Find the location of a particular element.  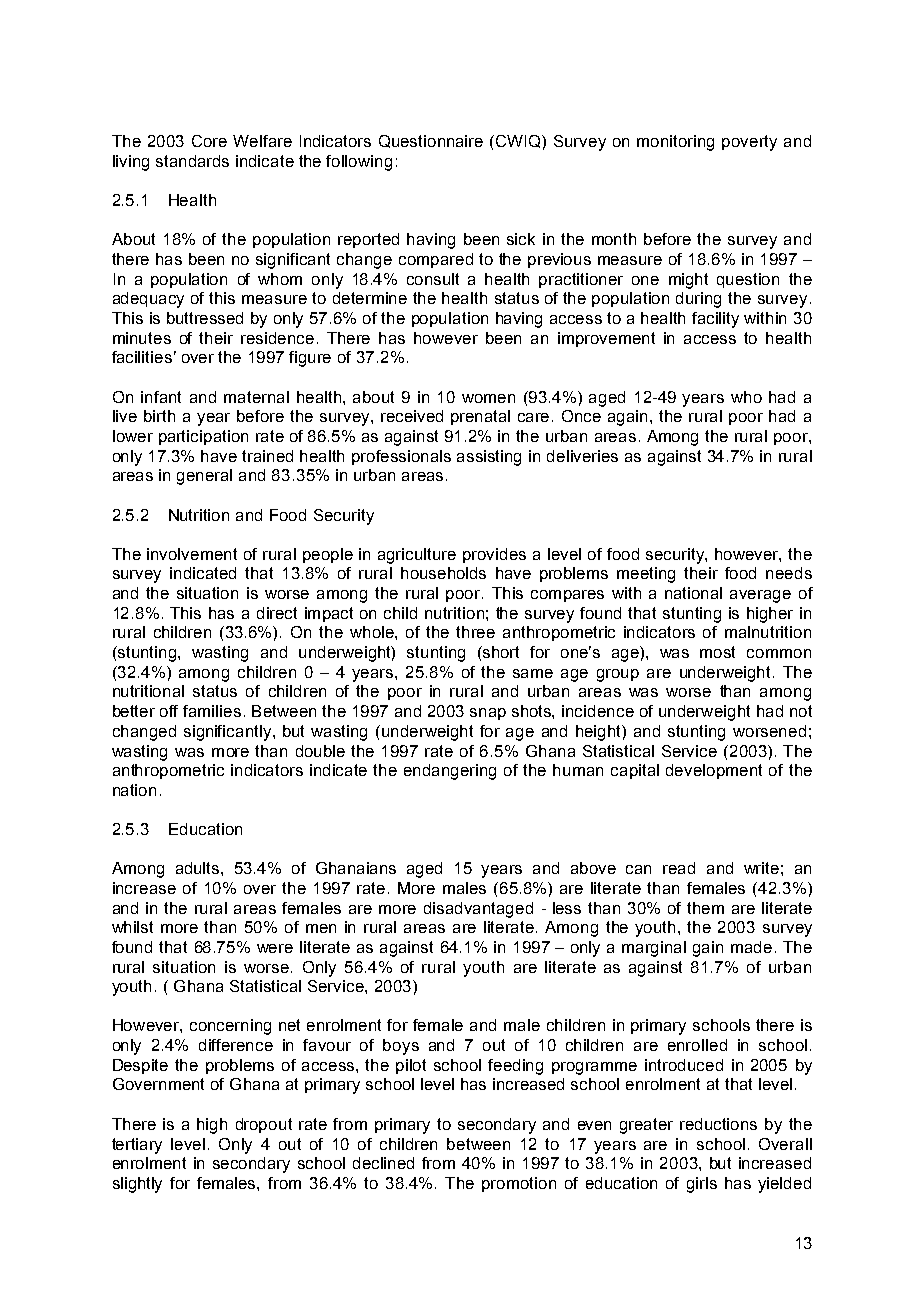

reductions is located at coordinates (718, 1124).
